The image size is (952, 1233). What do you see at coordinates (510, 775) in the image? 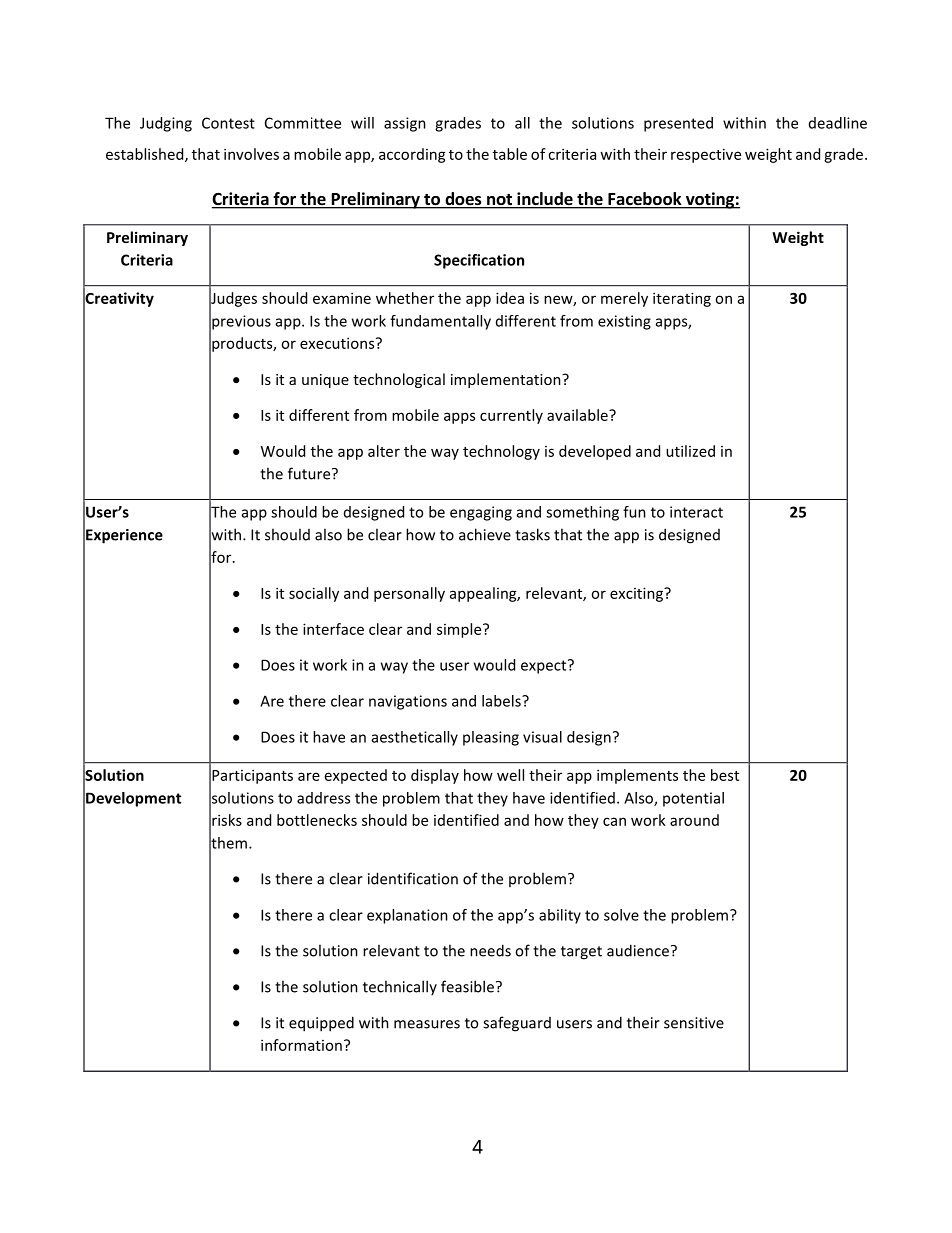
I see `well` at bounding box center [510, 775].
